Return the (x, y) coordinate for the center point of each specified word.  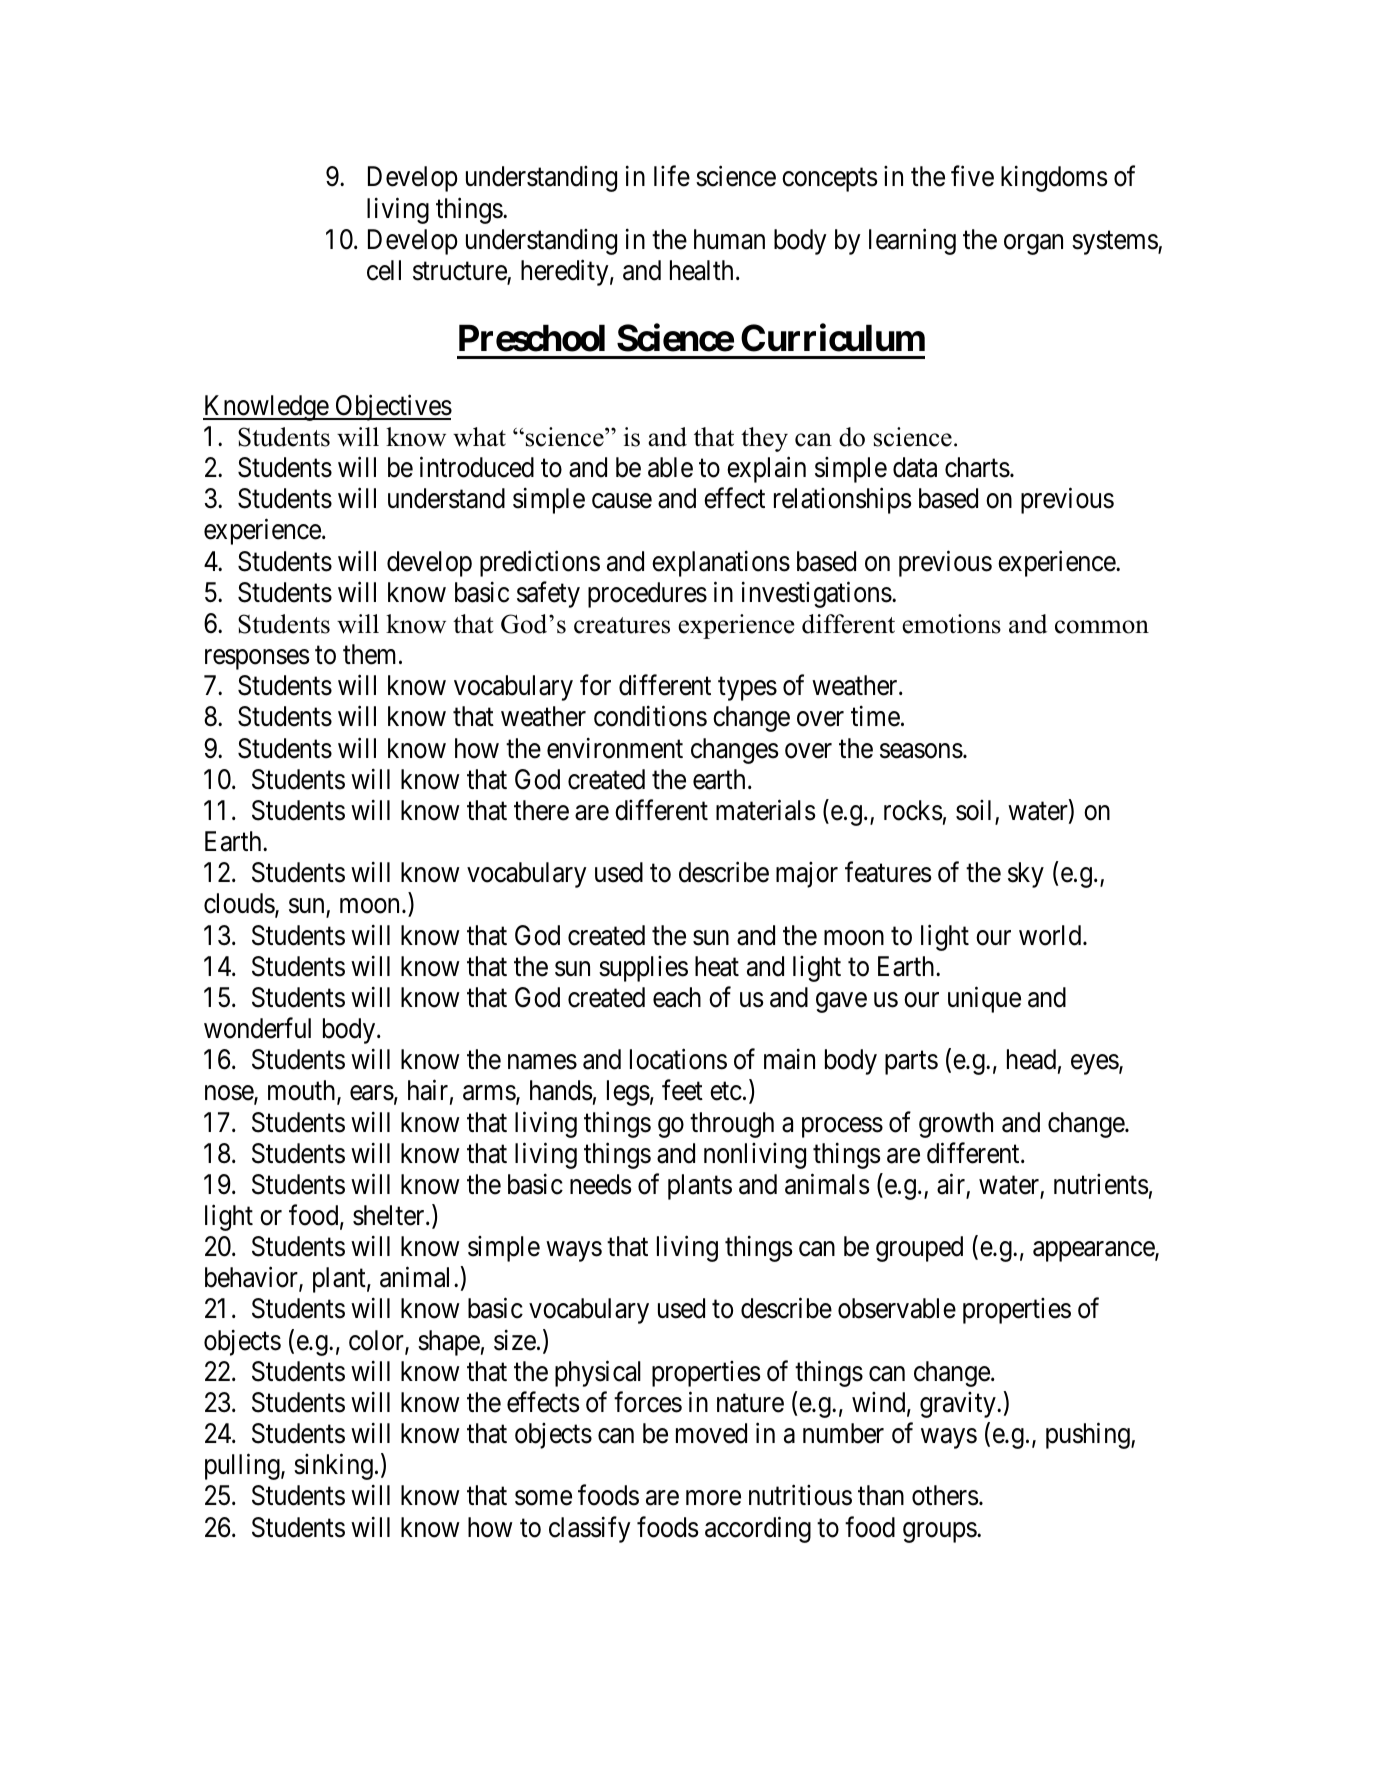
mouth (303, 1092)
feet (682, 1090)
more (713, 1498)
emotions (951, 624)
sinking (333, 1467)
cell (384, 270)
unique (984, 999)
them (371, 654)
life (672, 176)
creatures (622, 625)
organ (1033, 244)
